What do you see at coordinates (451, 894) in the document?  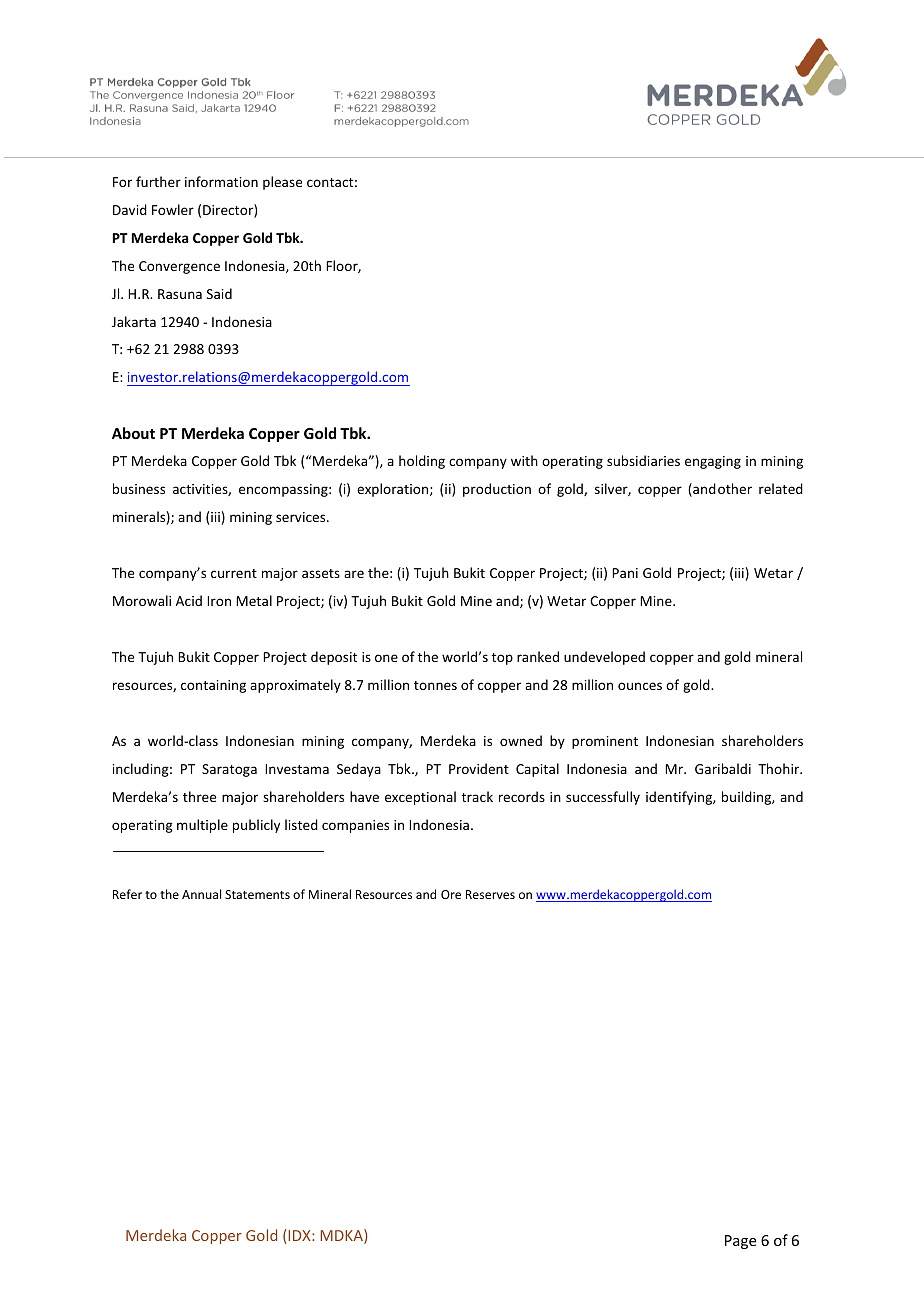 I see `Ore` at bounding box center [451, 894].
